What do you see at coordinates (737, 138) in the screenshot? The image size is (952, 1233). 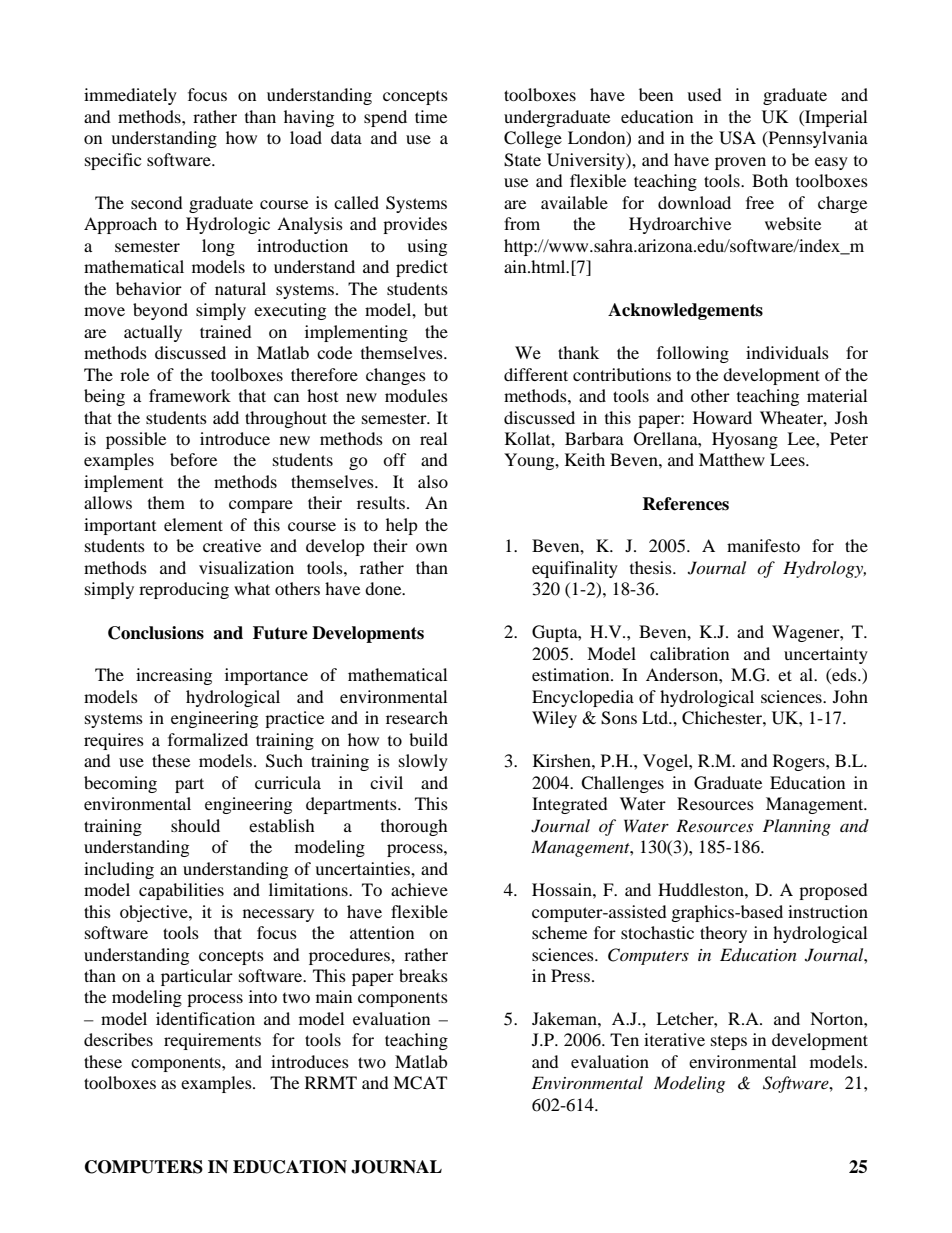 I see `USA` at bounding box center [737, 138].
